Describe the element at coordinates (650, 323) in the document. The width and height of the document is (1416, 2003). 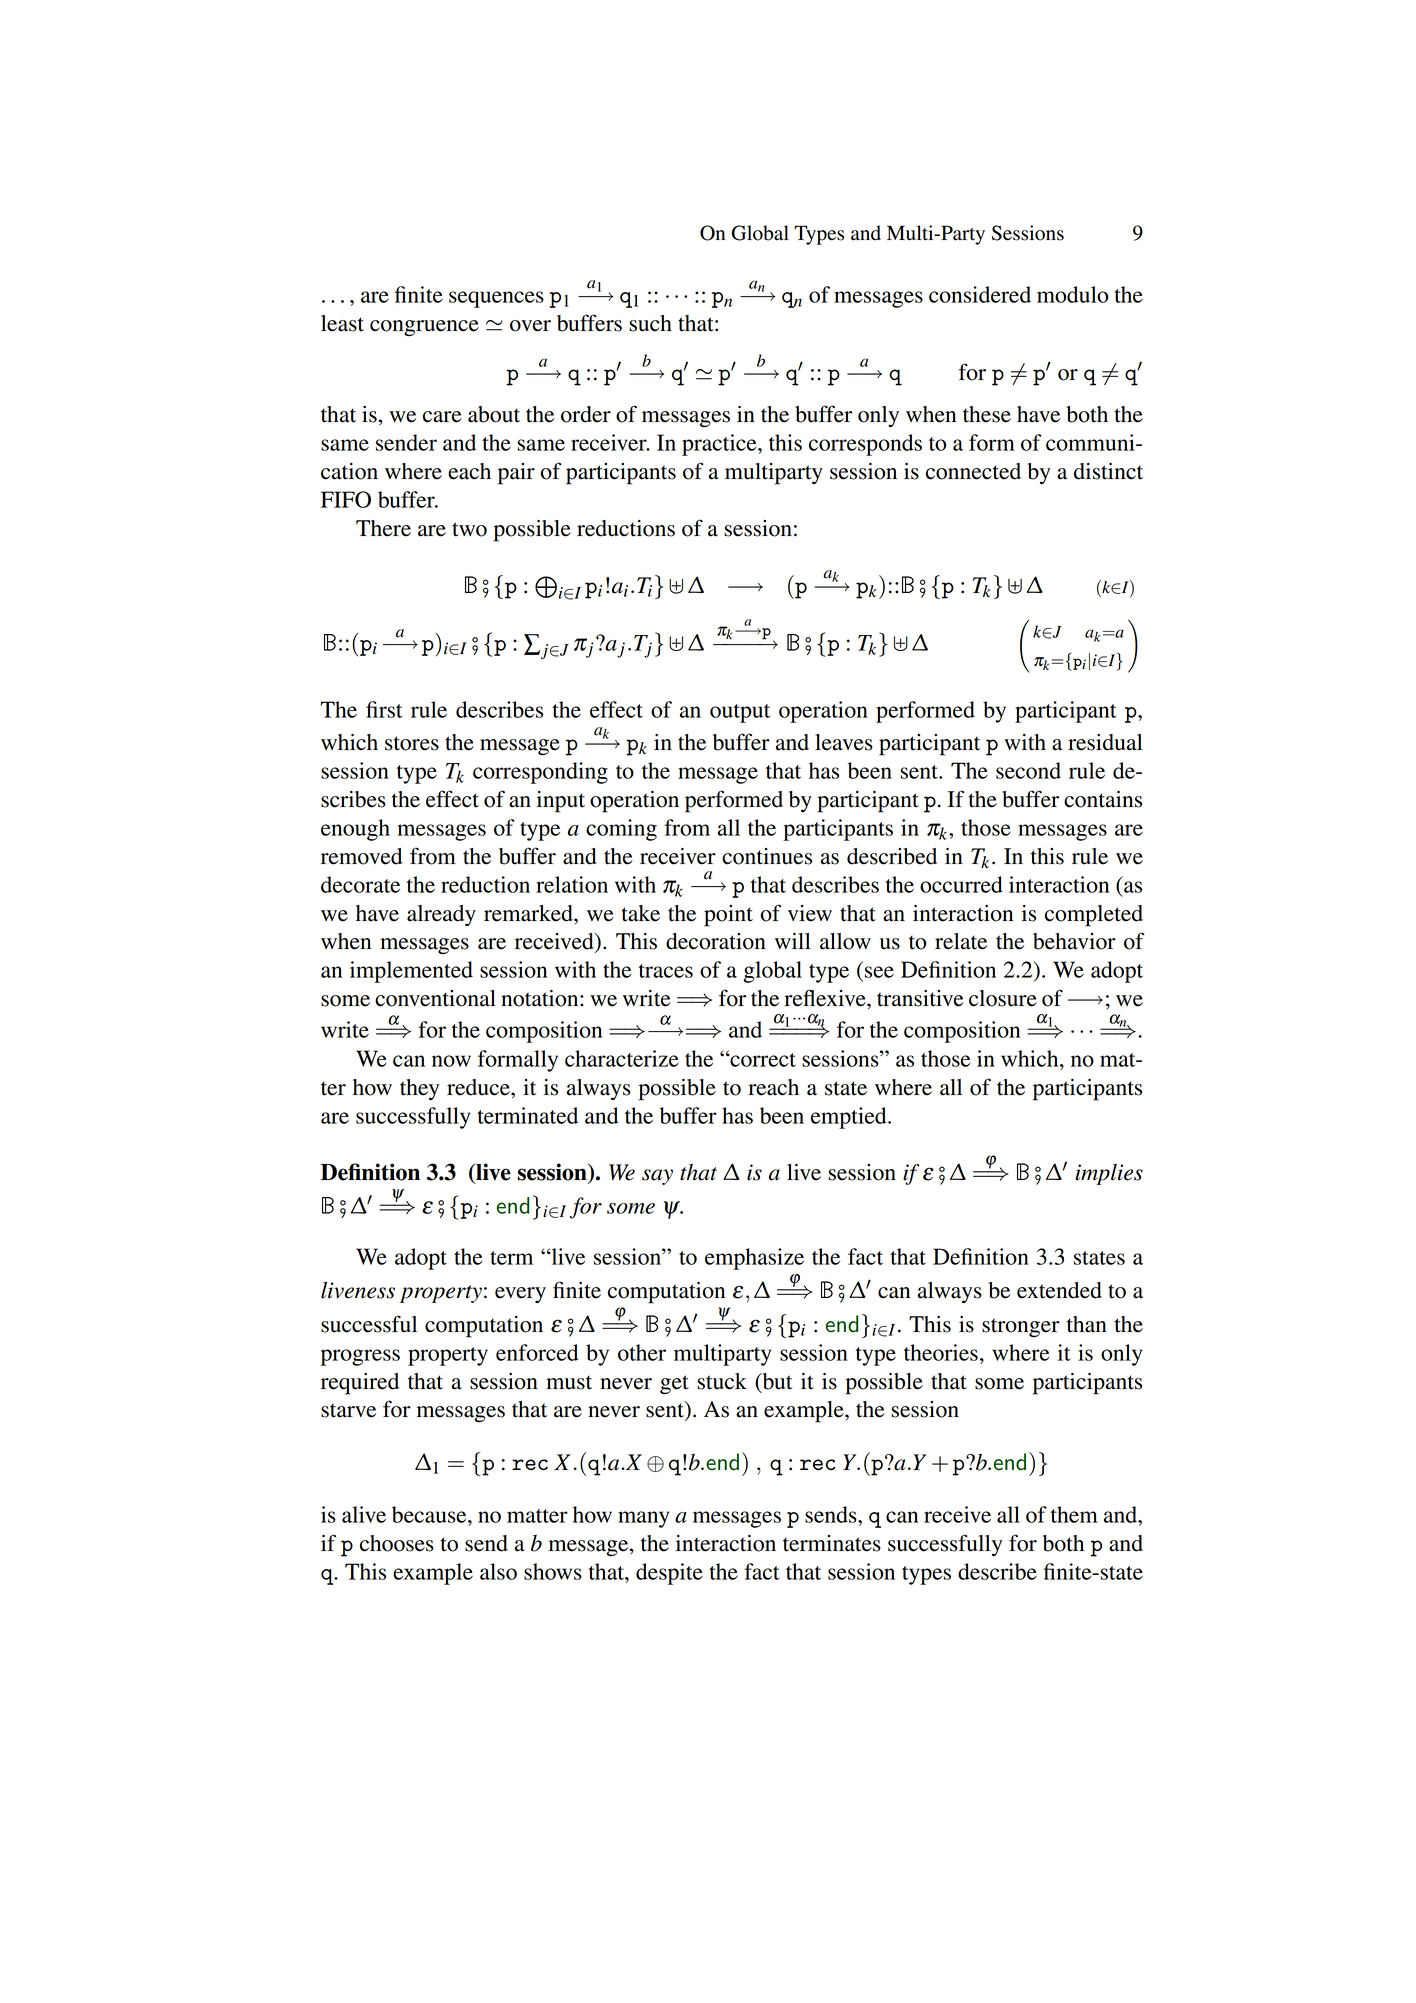
I see `such` at that location.
